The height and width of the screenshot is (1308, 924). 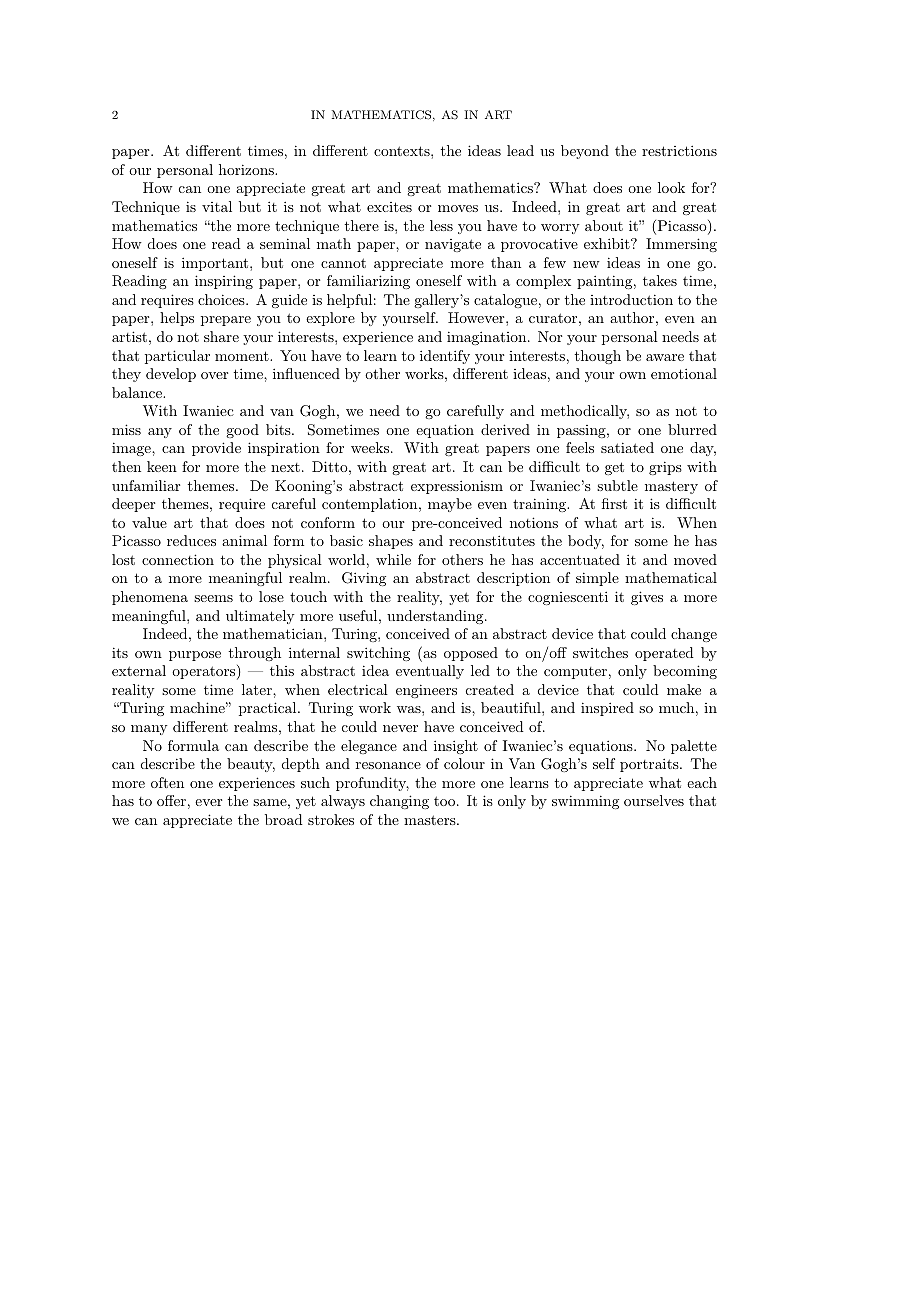 I want to click on author, so click(x=632, y=317).
